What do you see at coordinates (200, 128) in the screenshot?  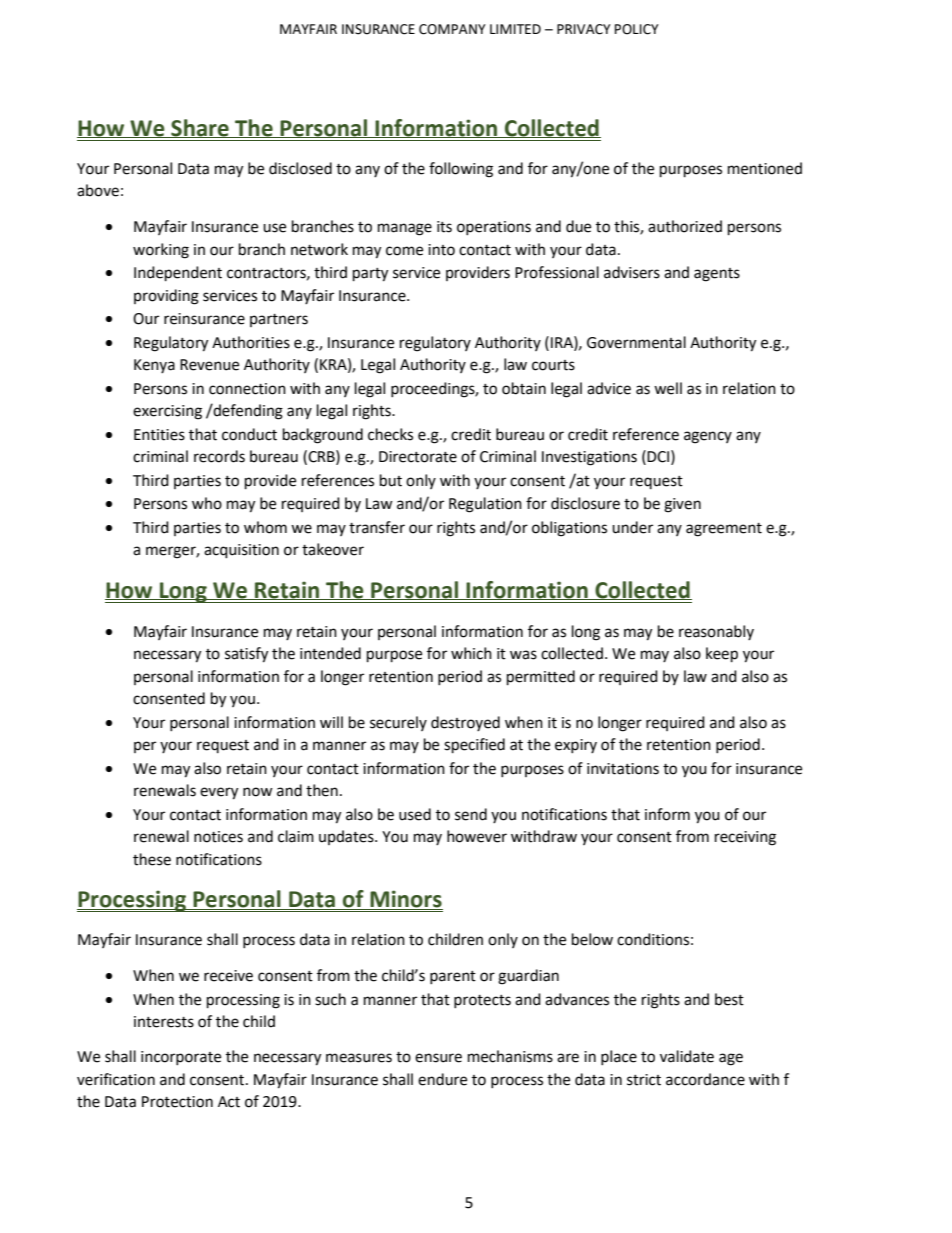 I see `Share` at bounding box center [200, 128].
